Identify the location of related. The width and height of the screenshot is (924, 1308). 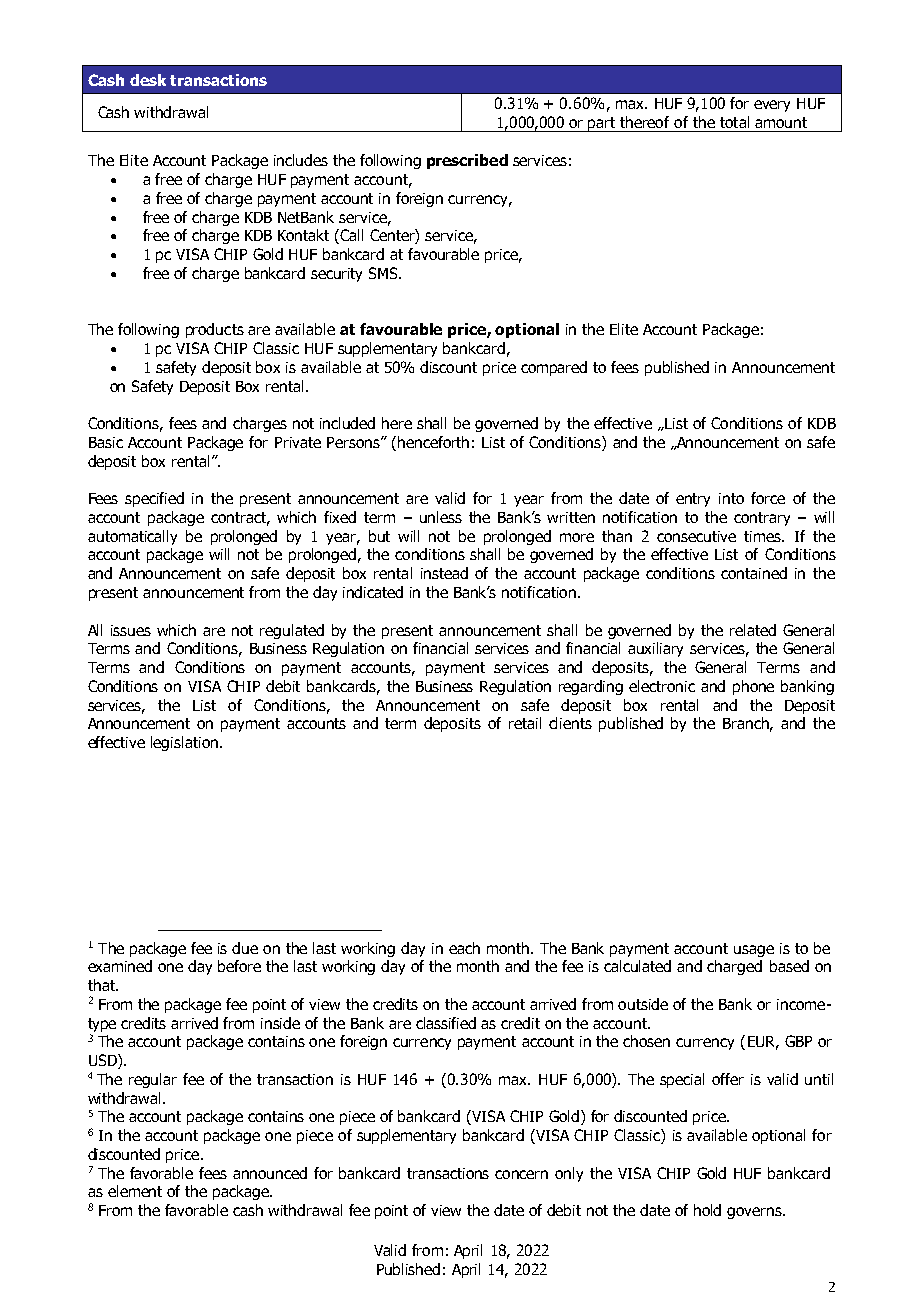
(753, 630).
